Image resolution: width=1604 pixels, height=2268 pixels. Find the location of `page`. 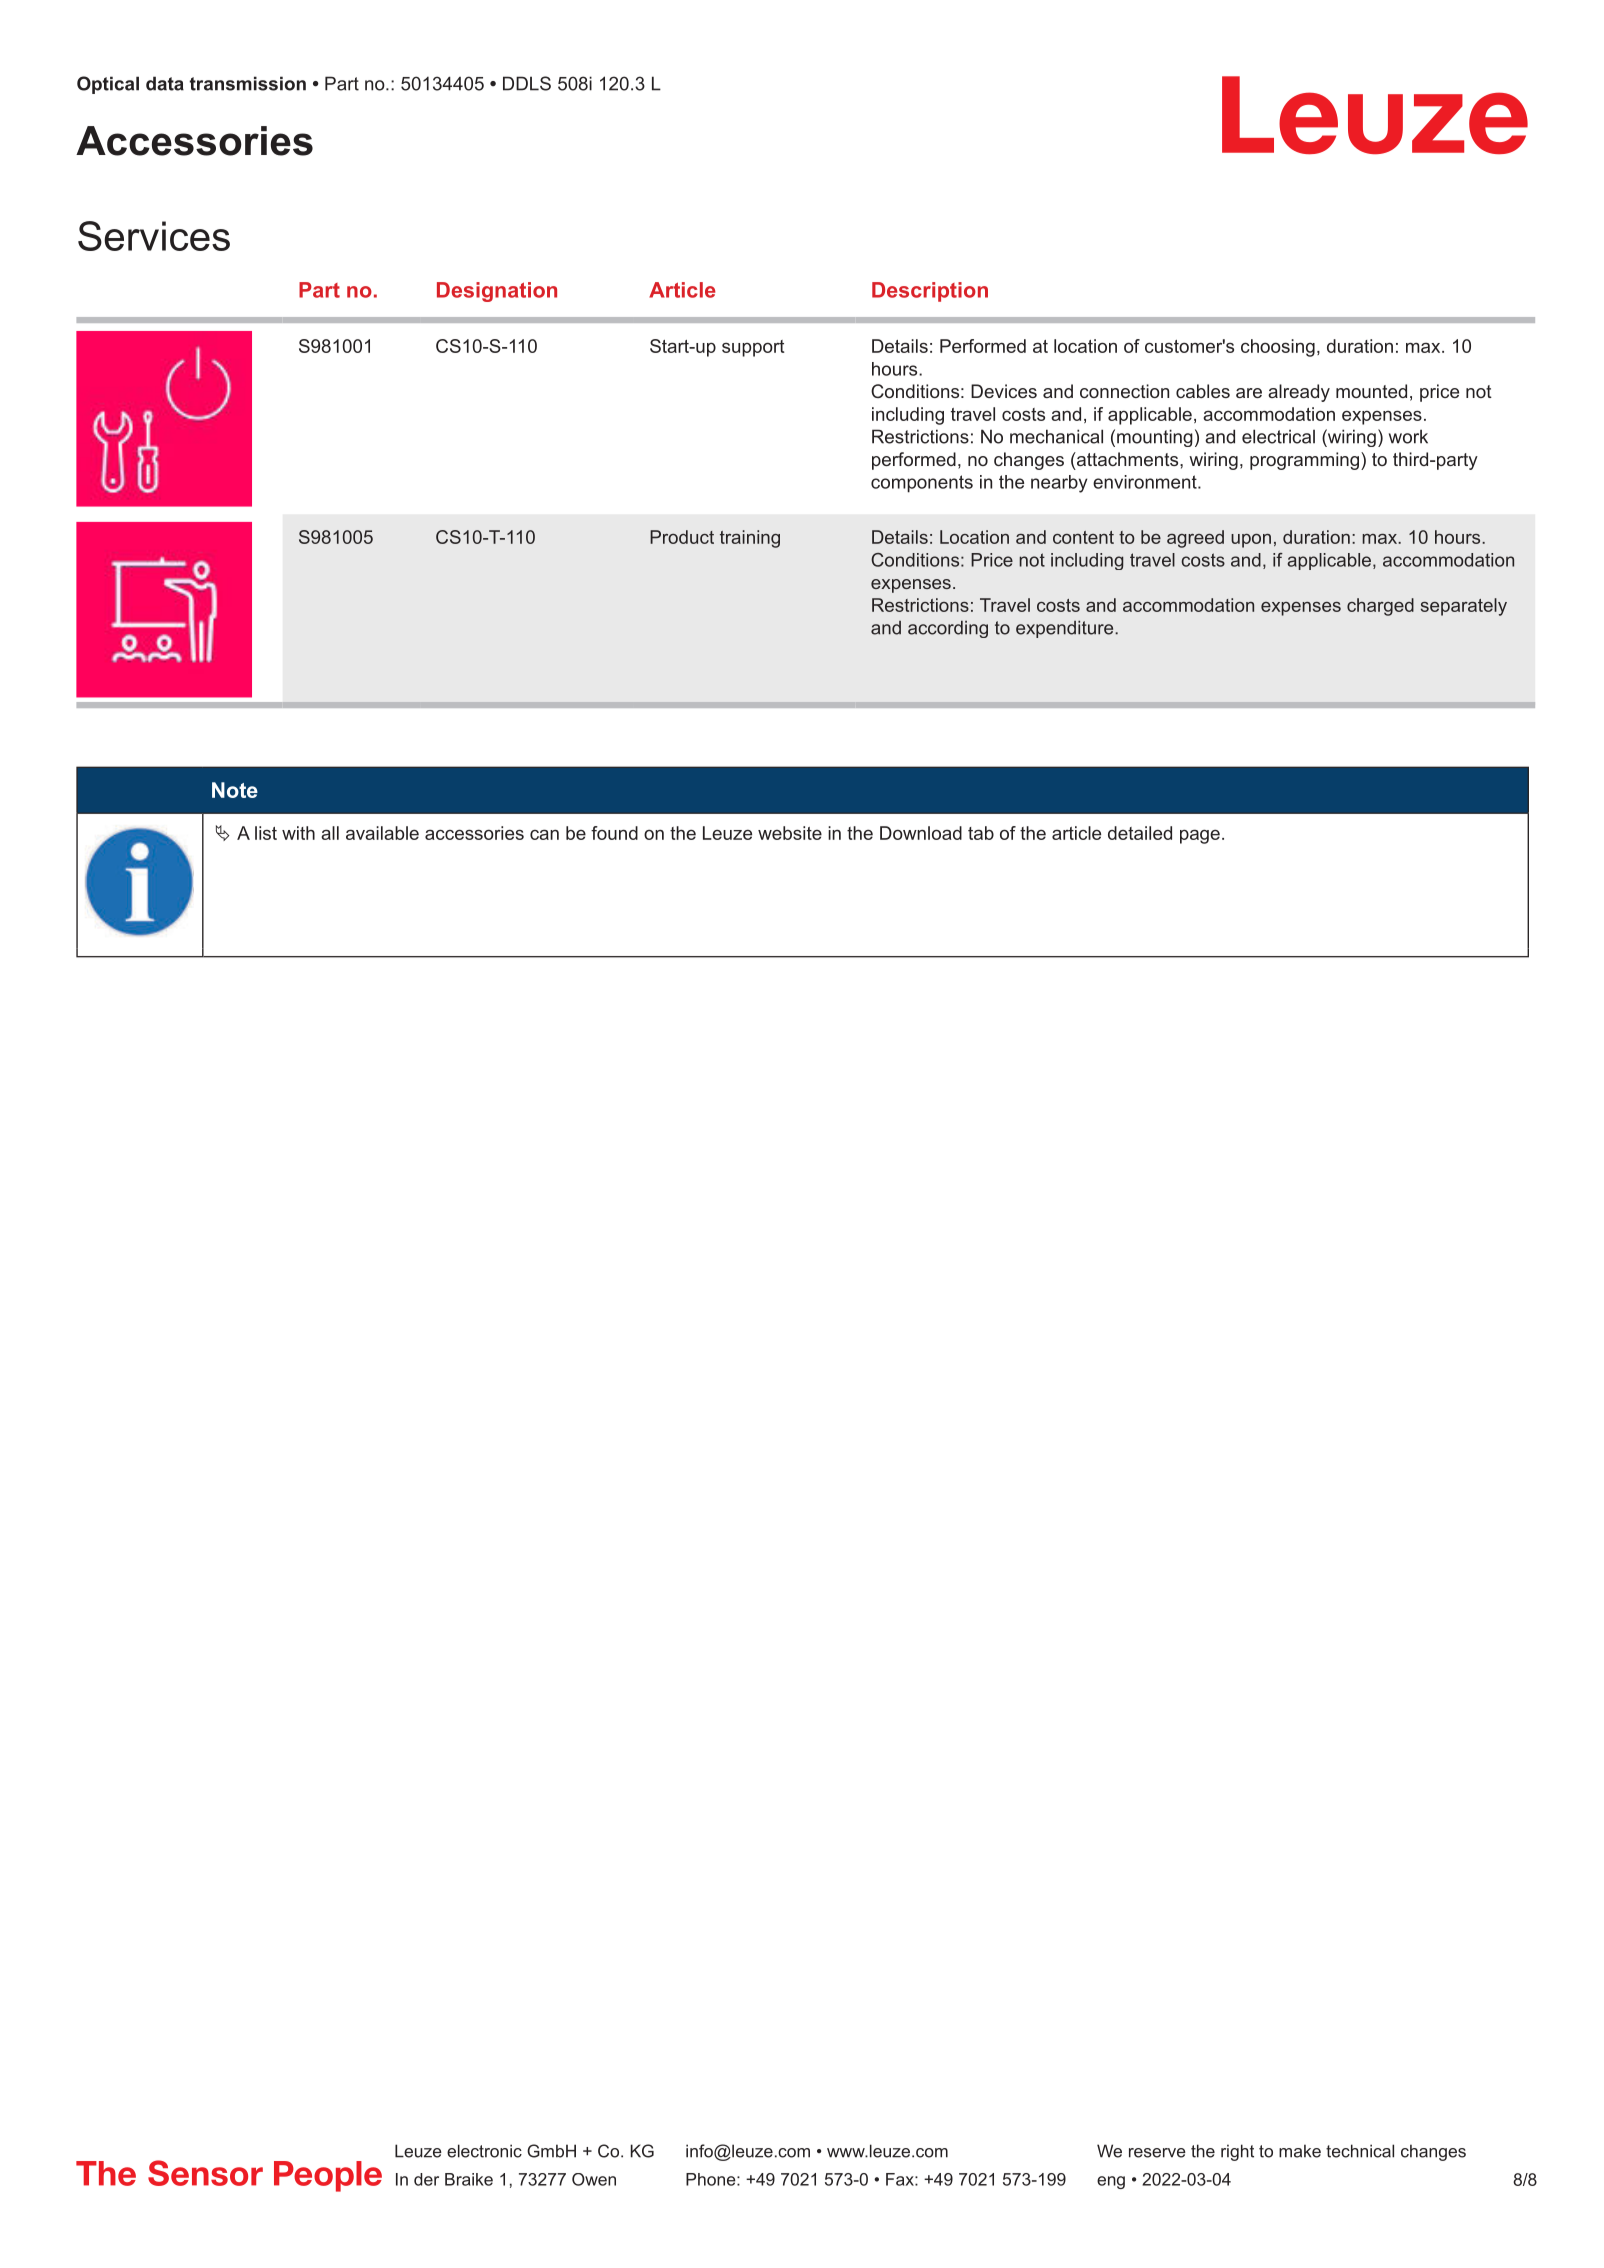

page is located at coordinates (1200, 836).
